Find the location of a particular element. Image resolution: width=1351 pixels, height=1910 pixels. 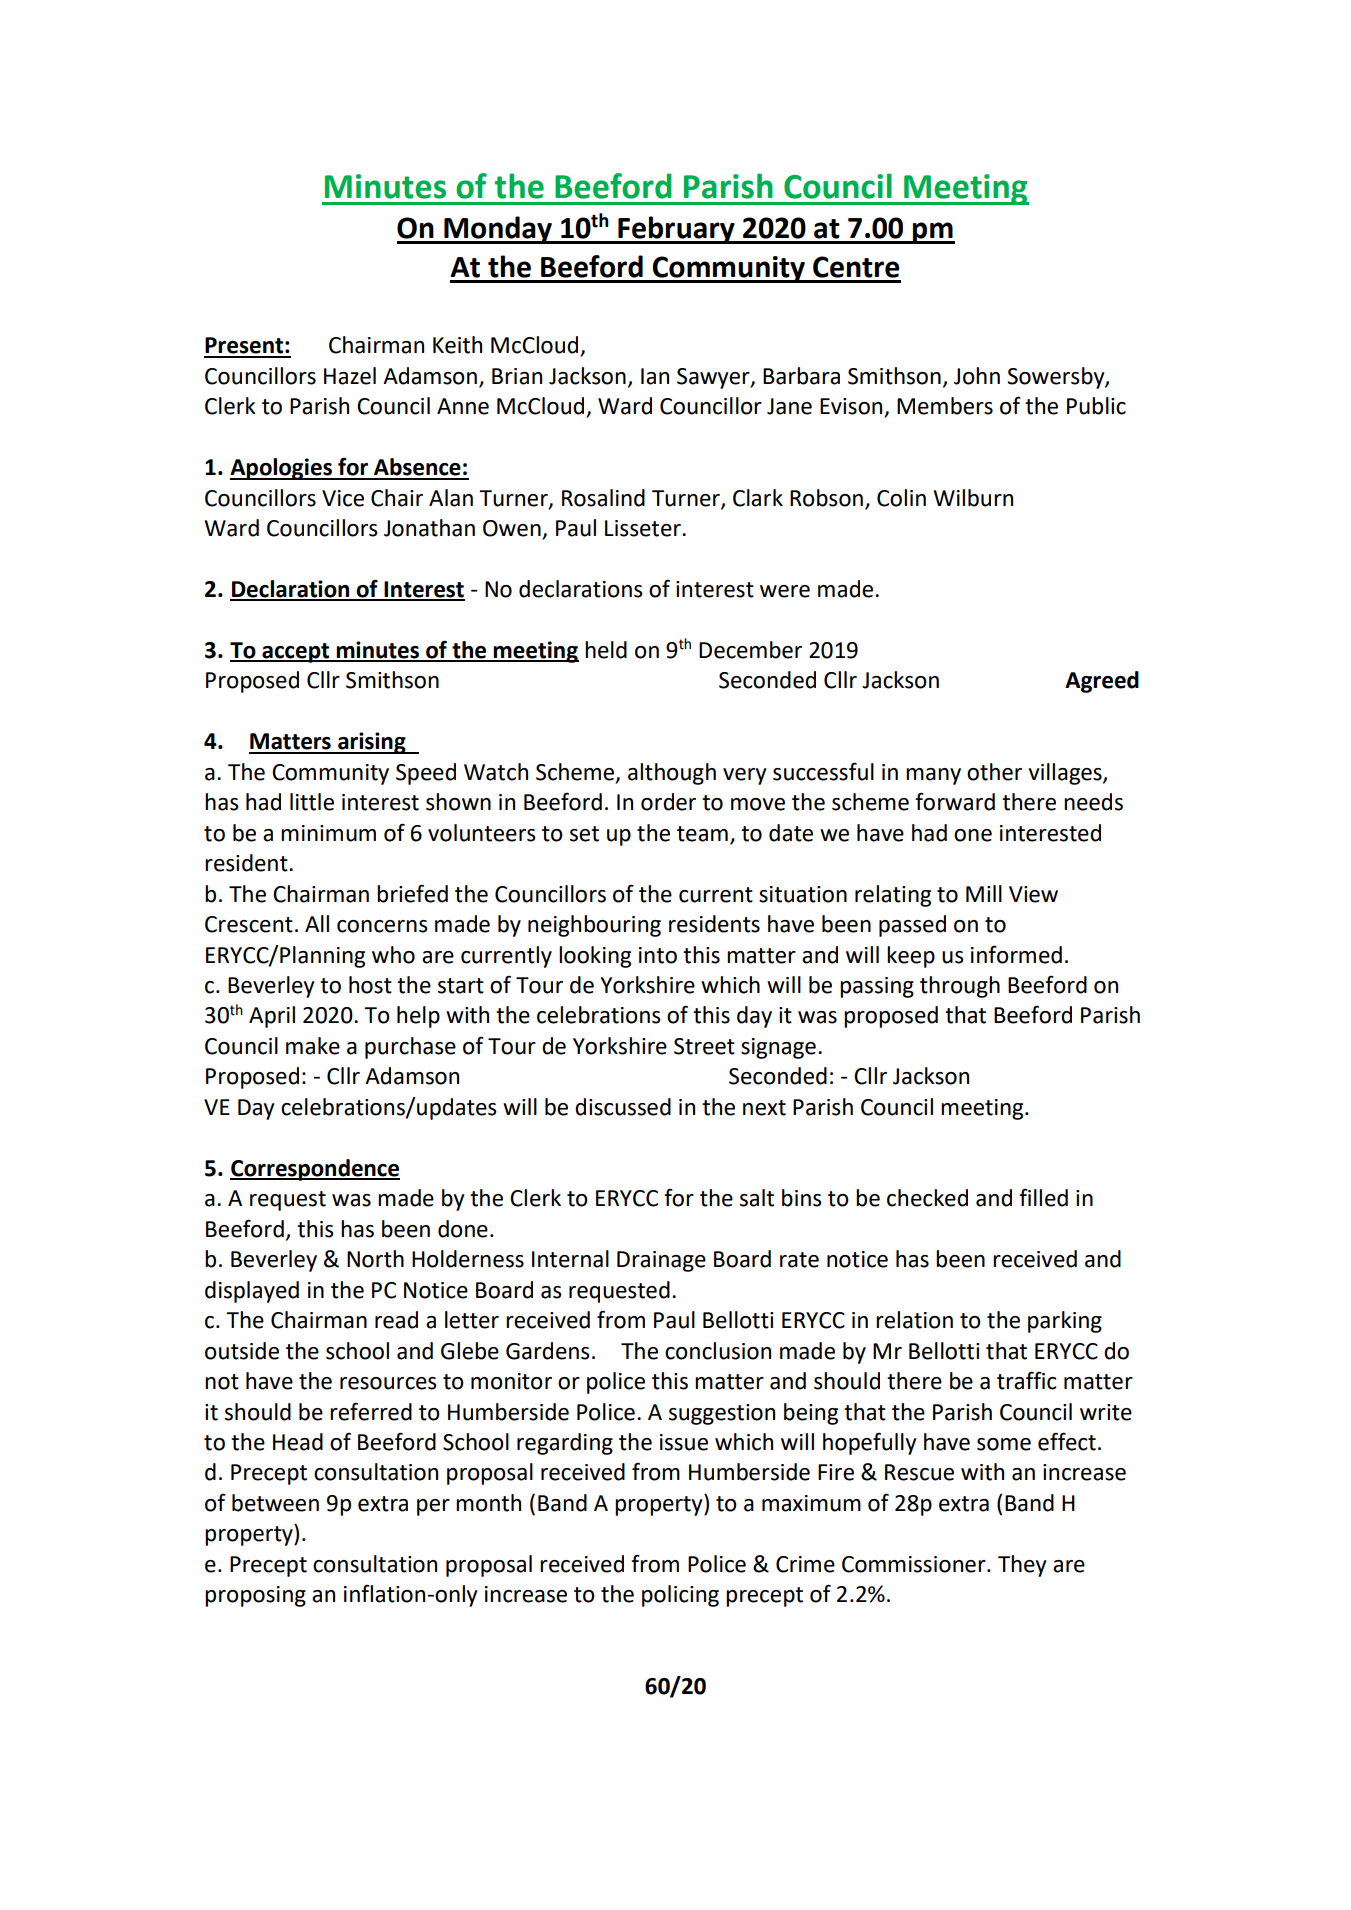

read is located at coordinates (396, 1320).
